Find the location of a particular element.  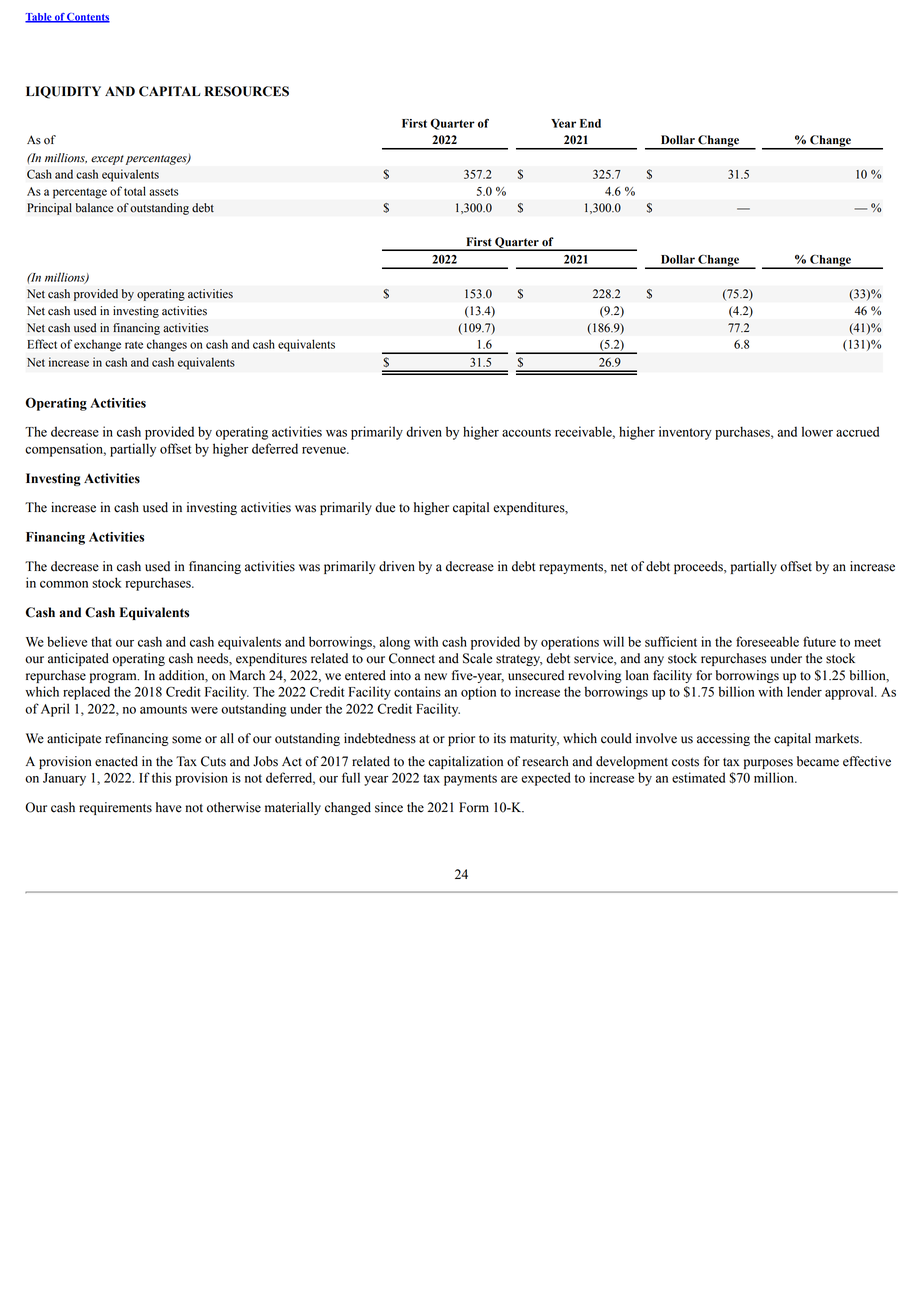

this is located at coordinates (161, 777).
